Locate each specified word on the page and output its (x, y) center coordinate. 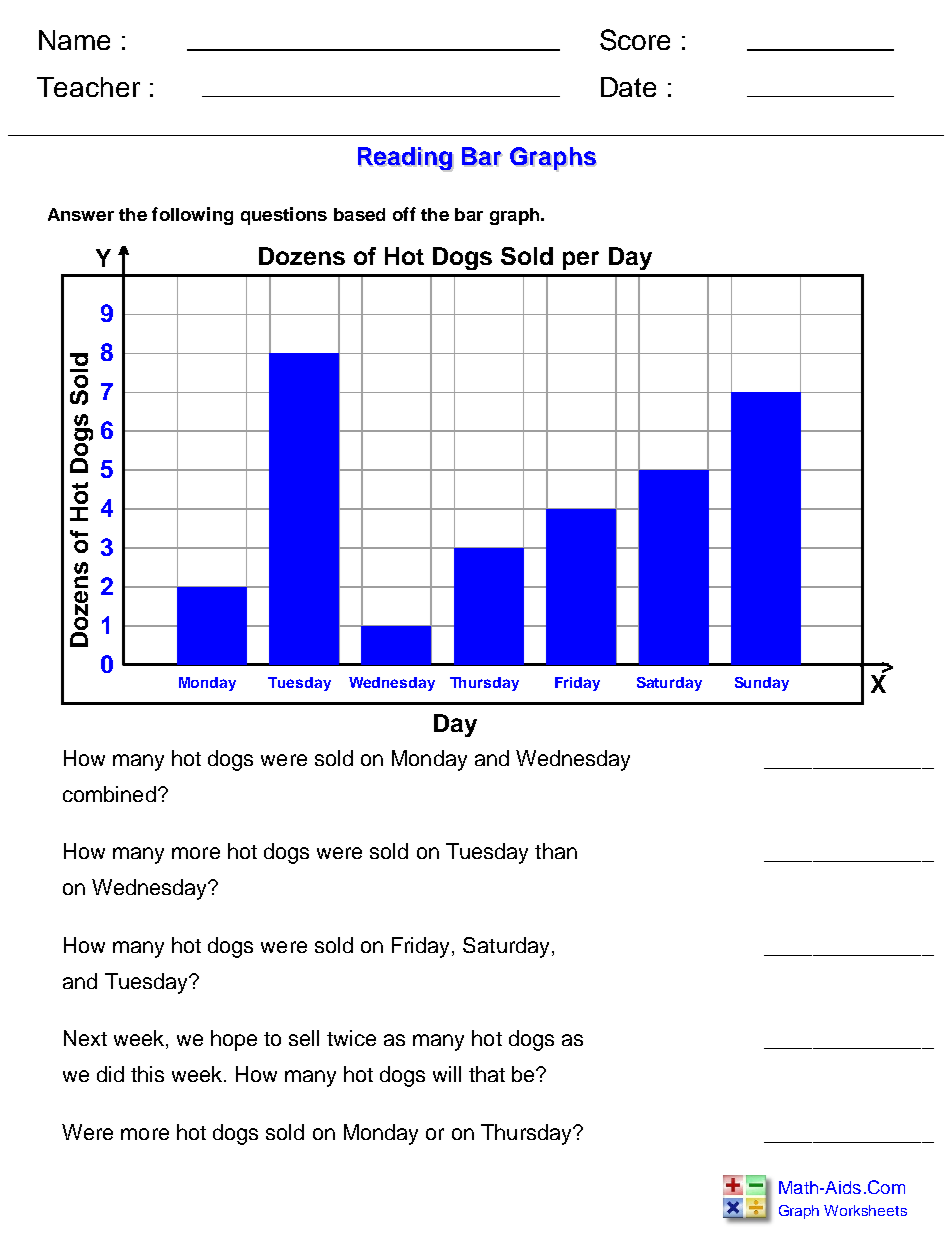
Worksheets (865, 1210)
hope (234, 1040)
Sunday (762, 684)
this (147, 1074)
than (556, 851)
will (447, 1074)
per (581, 260)
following (192, 216)
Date (628, 87)
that (487, 1074)
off (404, 214)
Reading (406, 159)
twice (351, 1038)
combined (109, 794)
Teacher (88, 87)
